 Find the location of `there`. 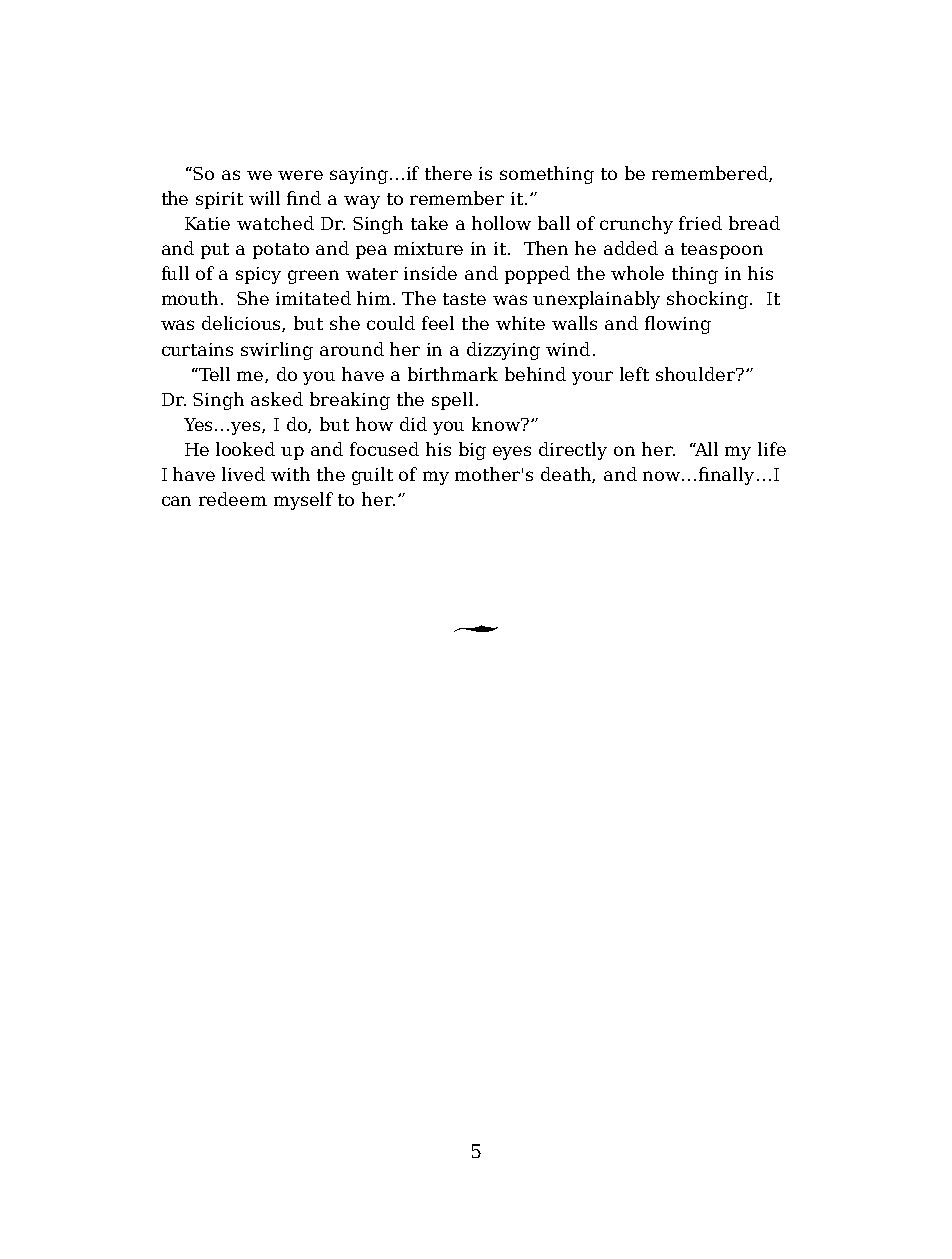

there is located at coordinates (448, 173).
